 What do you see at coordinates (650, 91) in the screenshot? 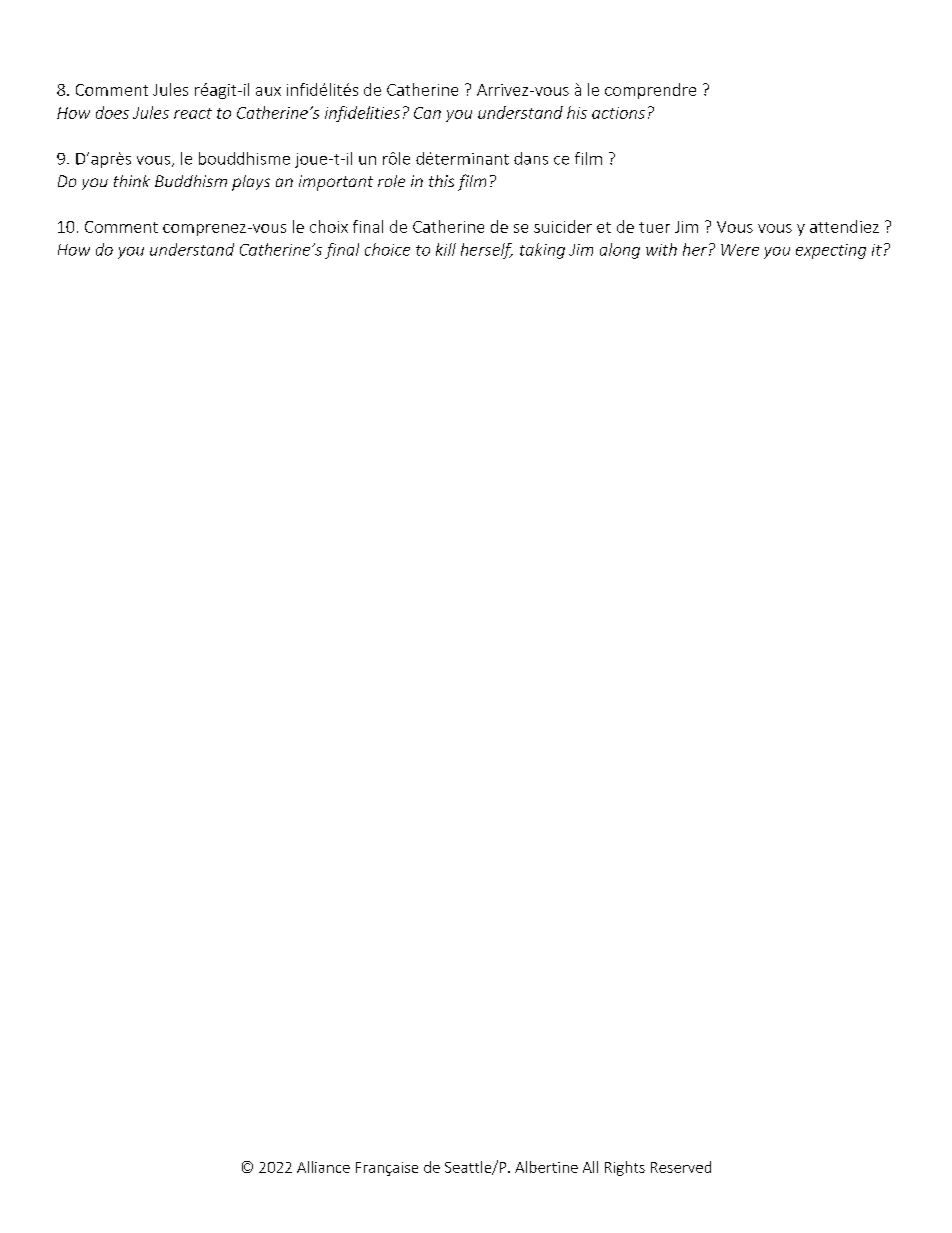
I see `comprendre` at bounding box center [650, 91].
